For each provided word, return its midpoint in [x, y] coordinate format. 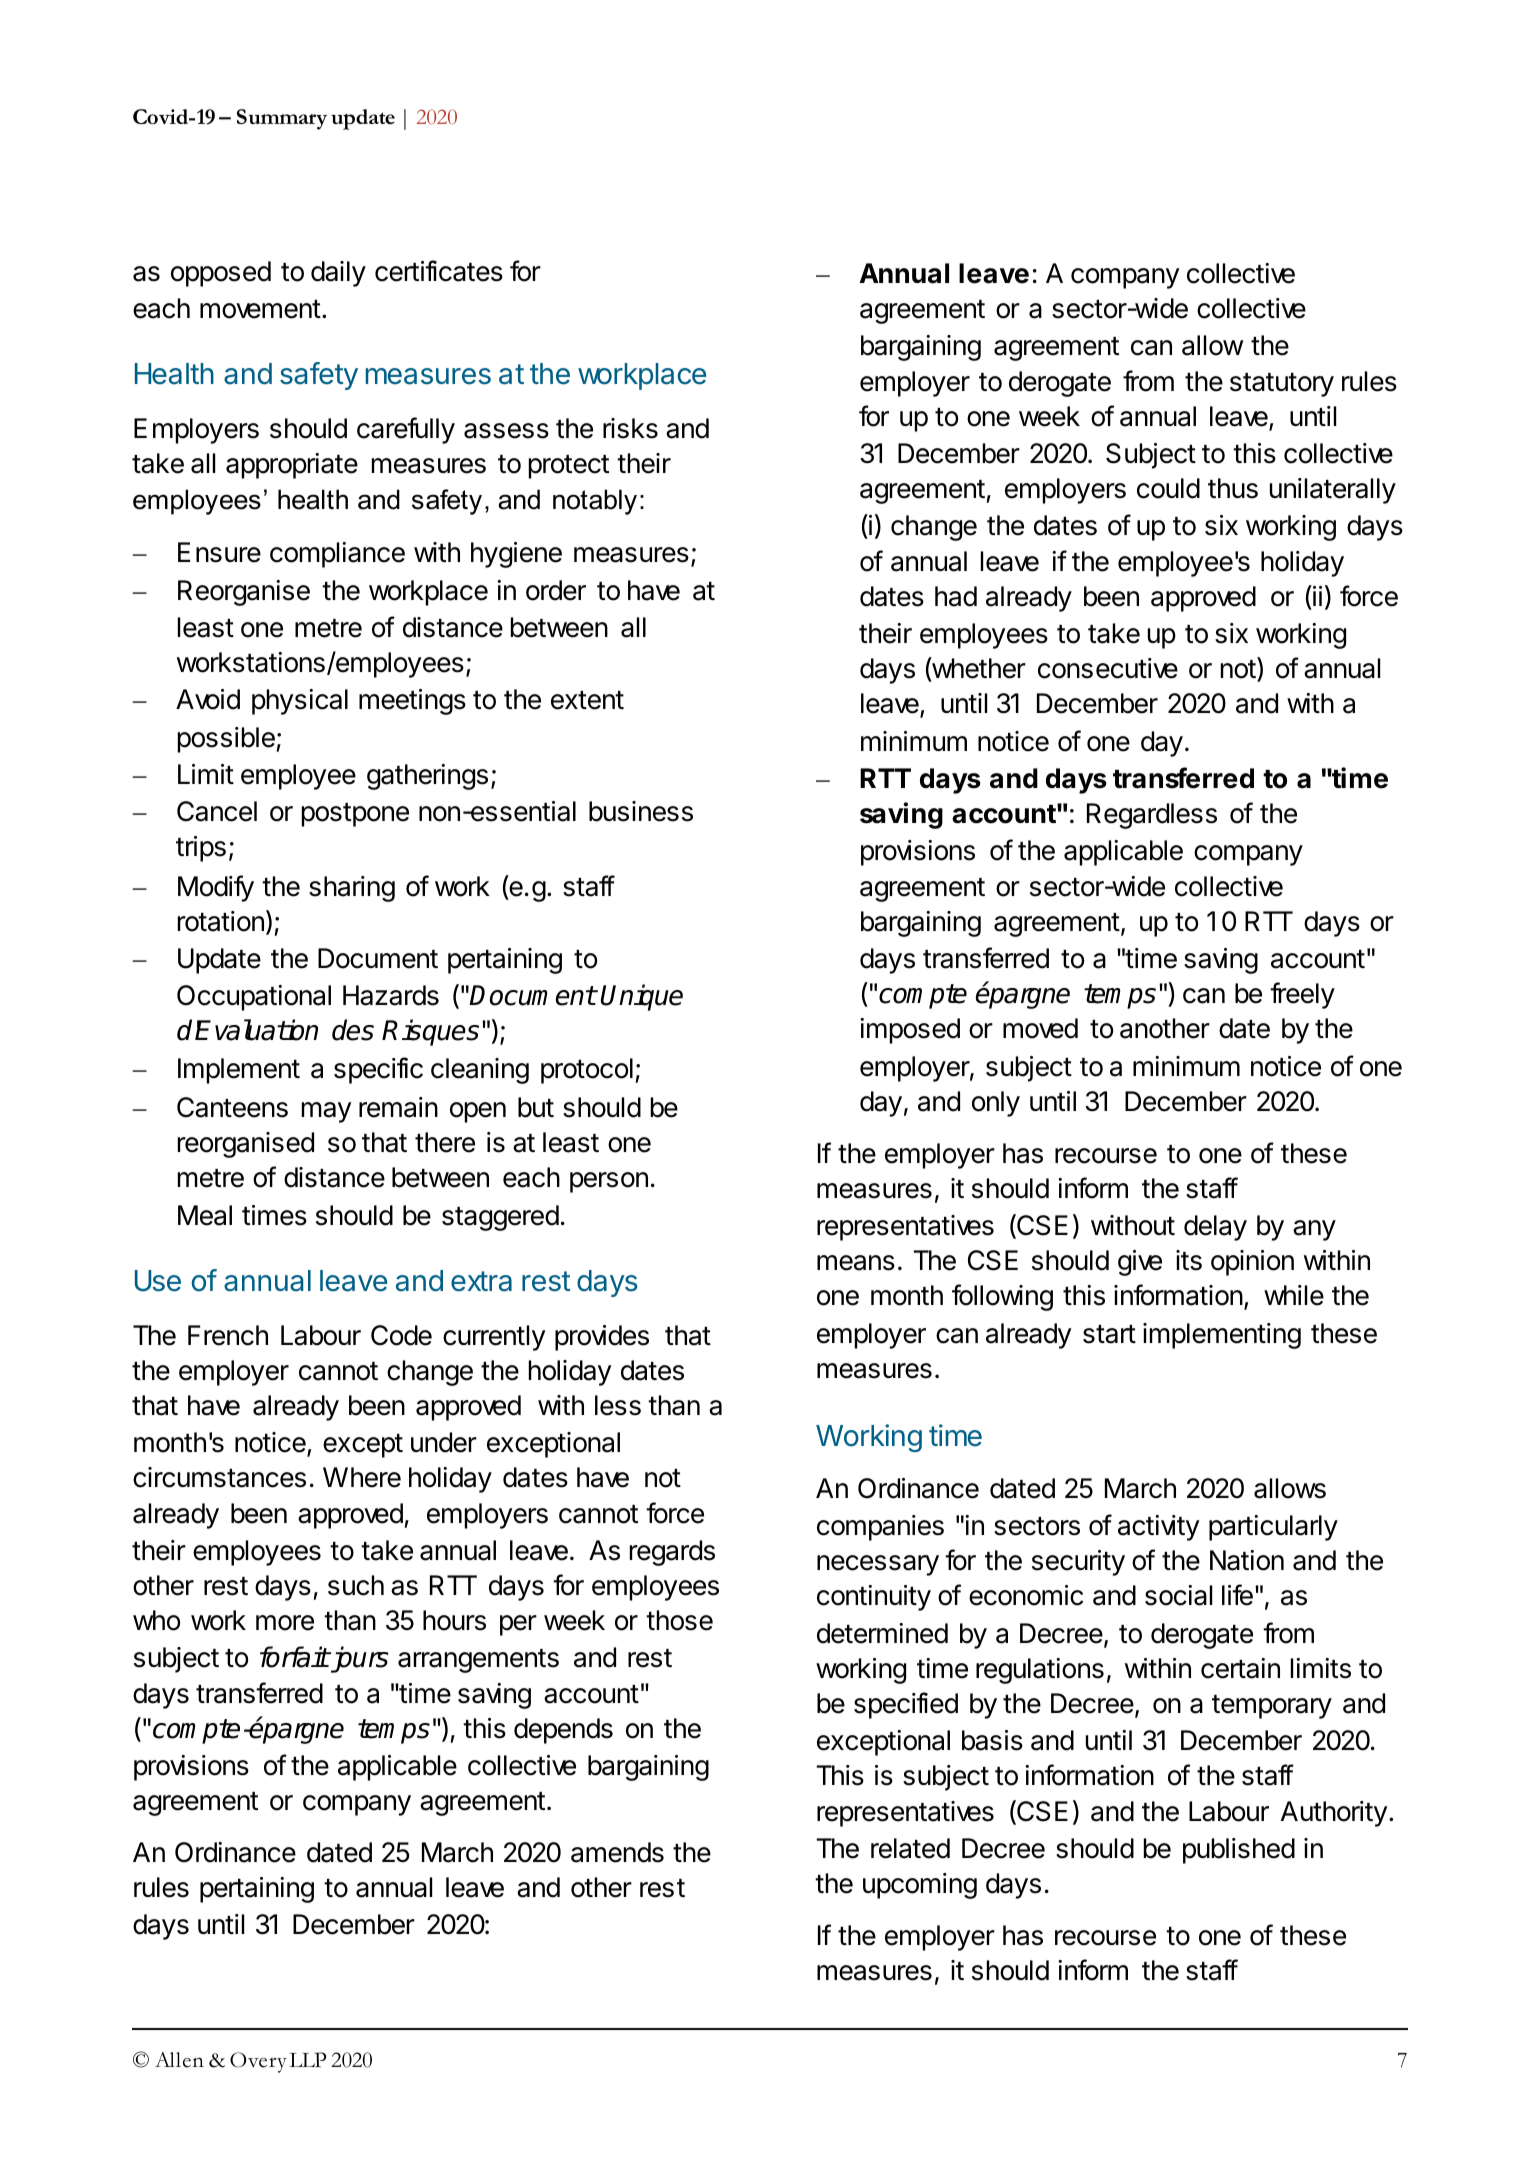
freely [1302, 995]
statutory [1282, 385]
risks [630, 428]
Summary [282, 119]
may [326, 1112]
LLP [308, 2060]
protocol [587, 1071]
